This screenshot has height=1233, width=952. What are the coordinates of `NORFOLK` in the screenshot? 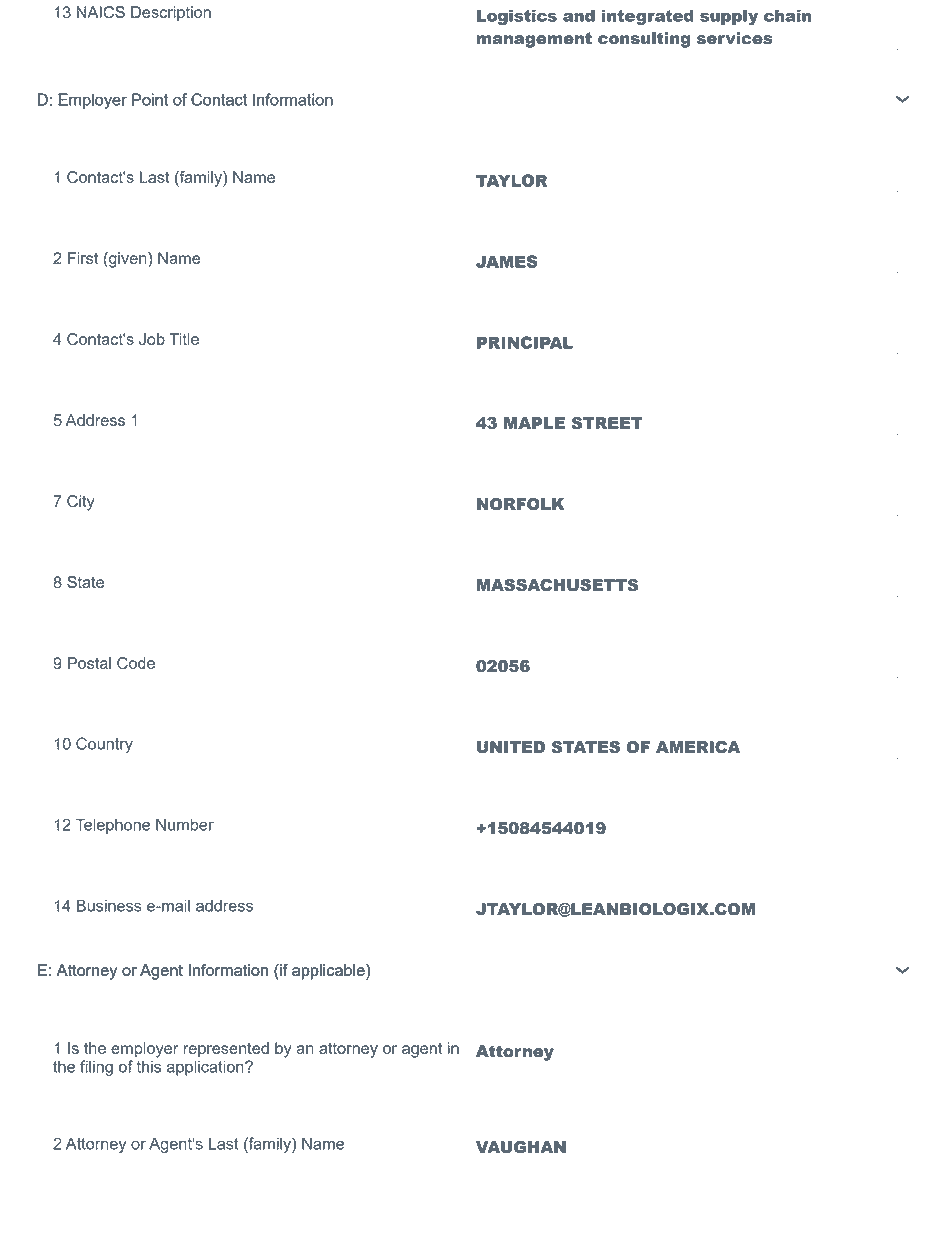 It's located at (521, 504).
